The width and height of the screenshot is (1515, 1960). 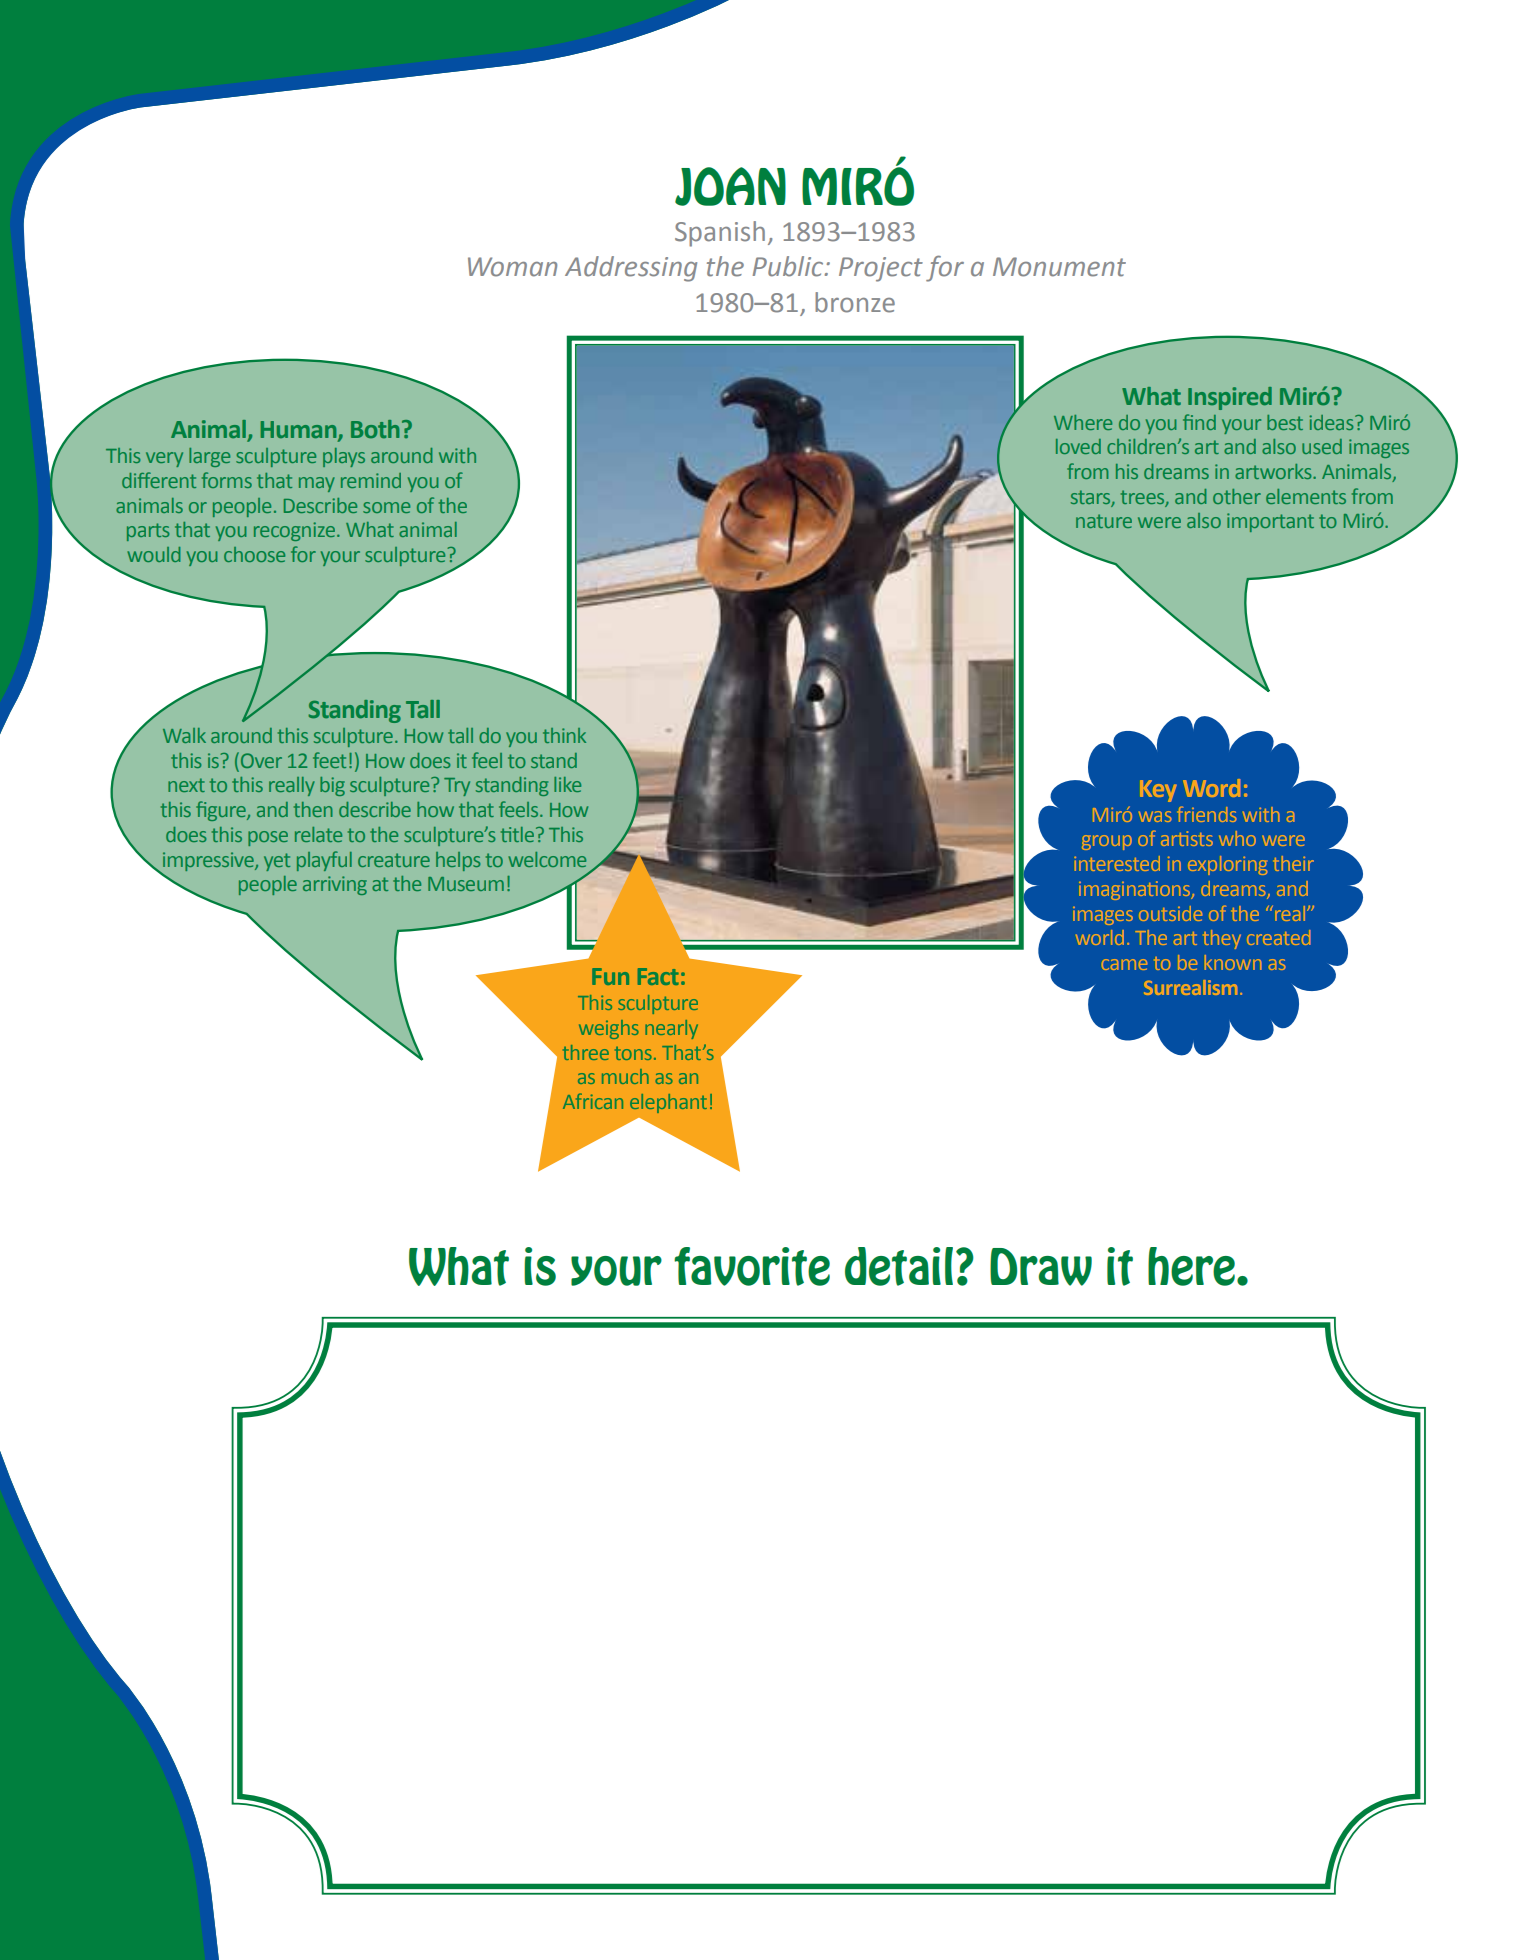 What do you see at coordinates (720, 234) in the screenshot?
I see `Spanish` at bounding box center [720, 234].
